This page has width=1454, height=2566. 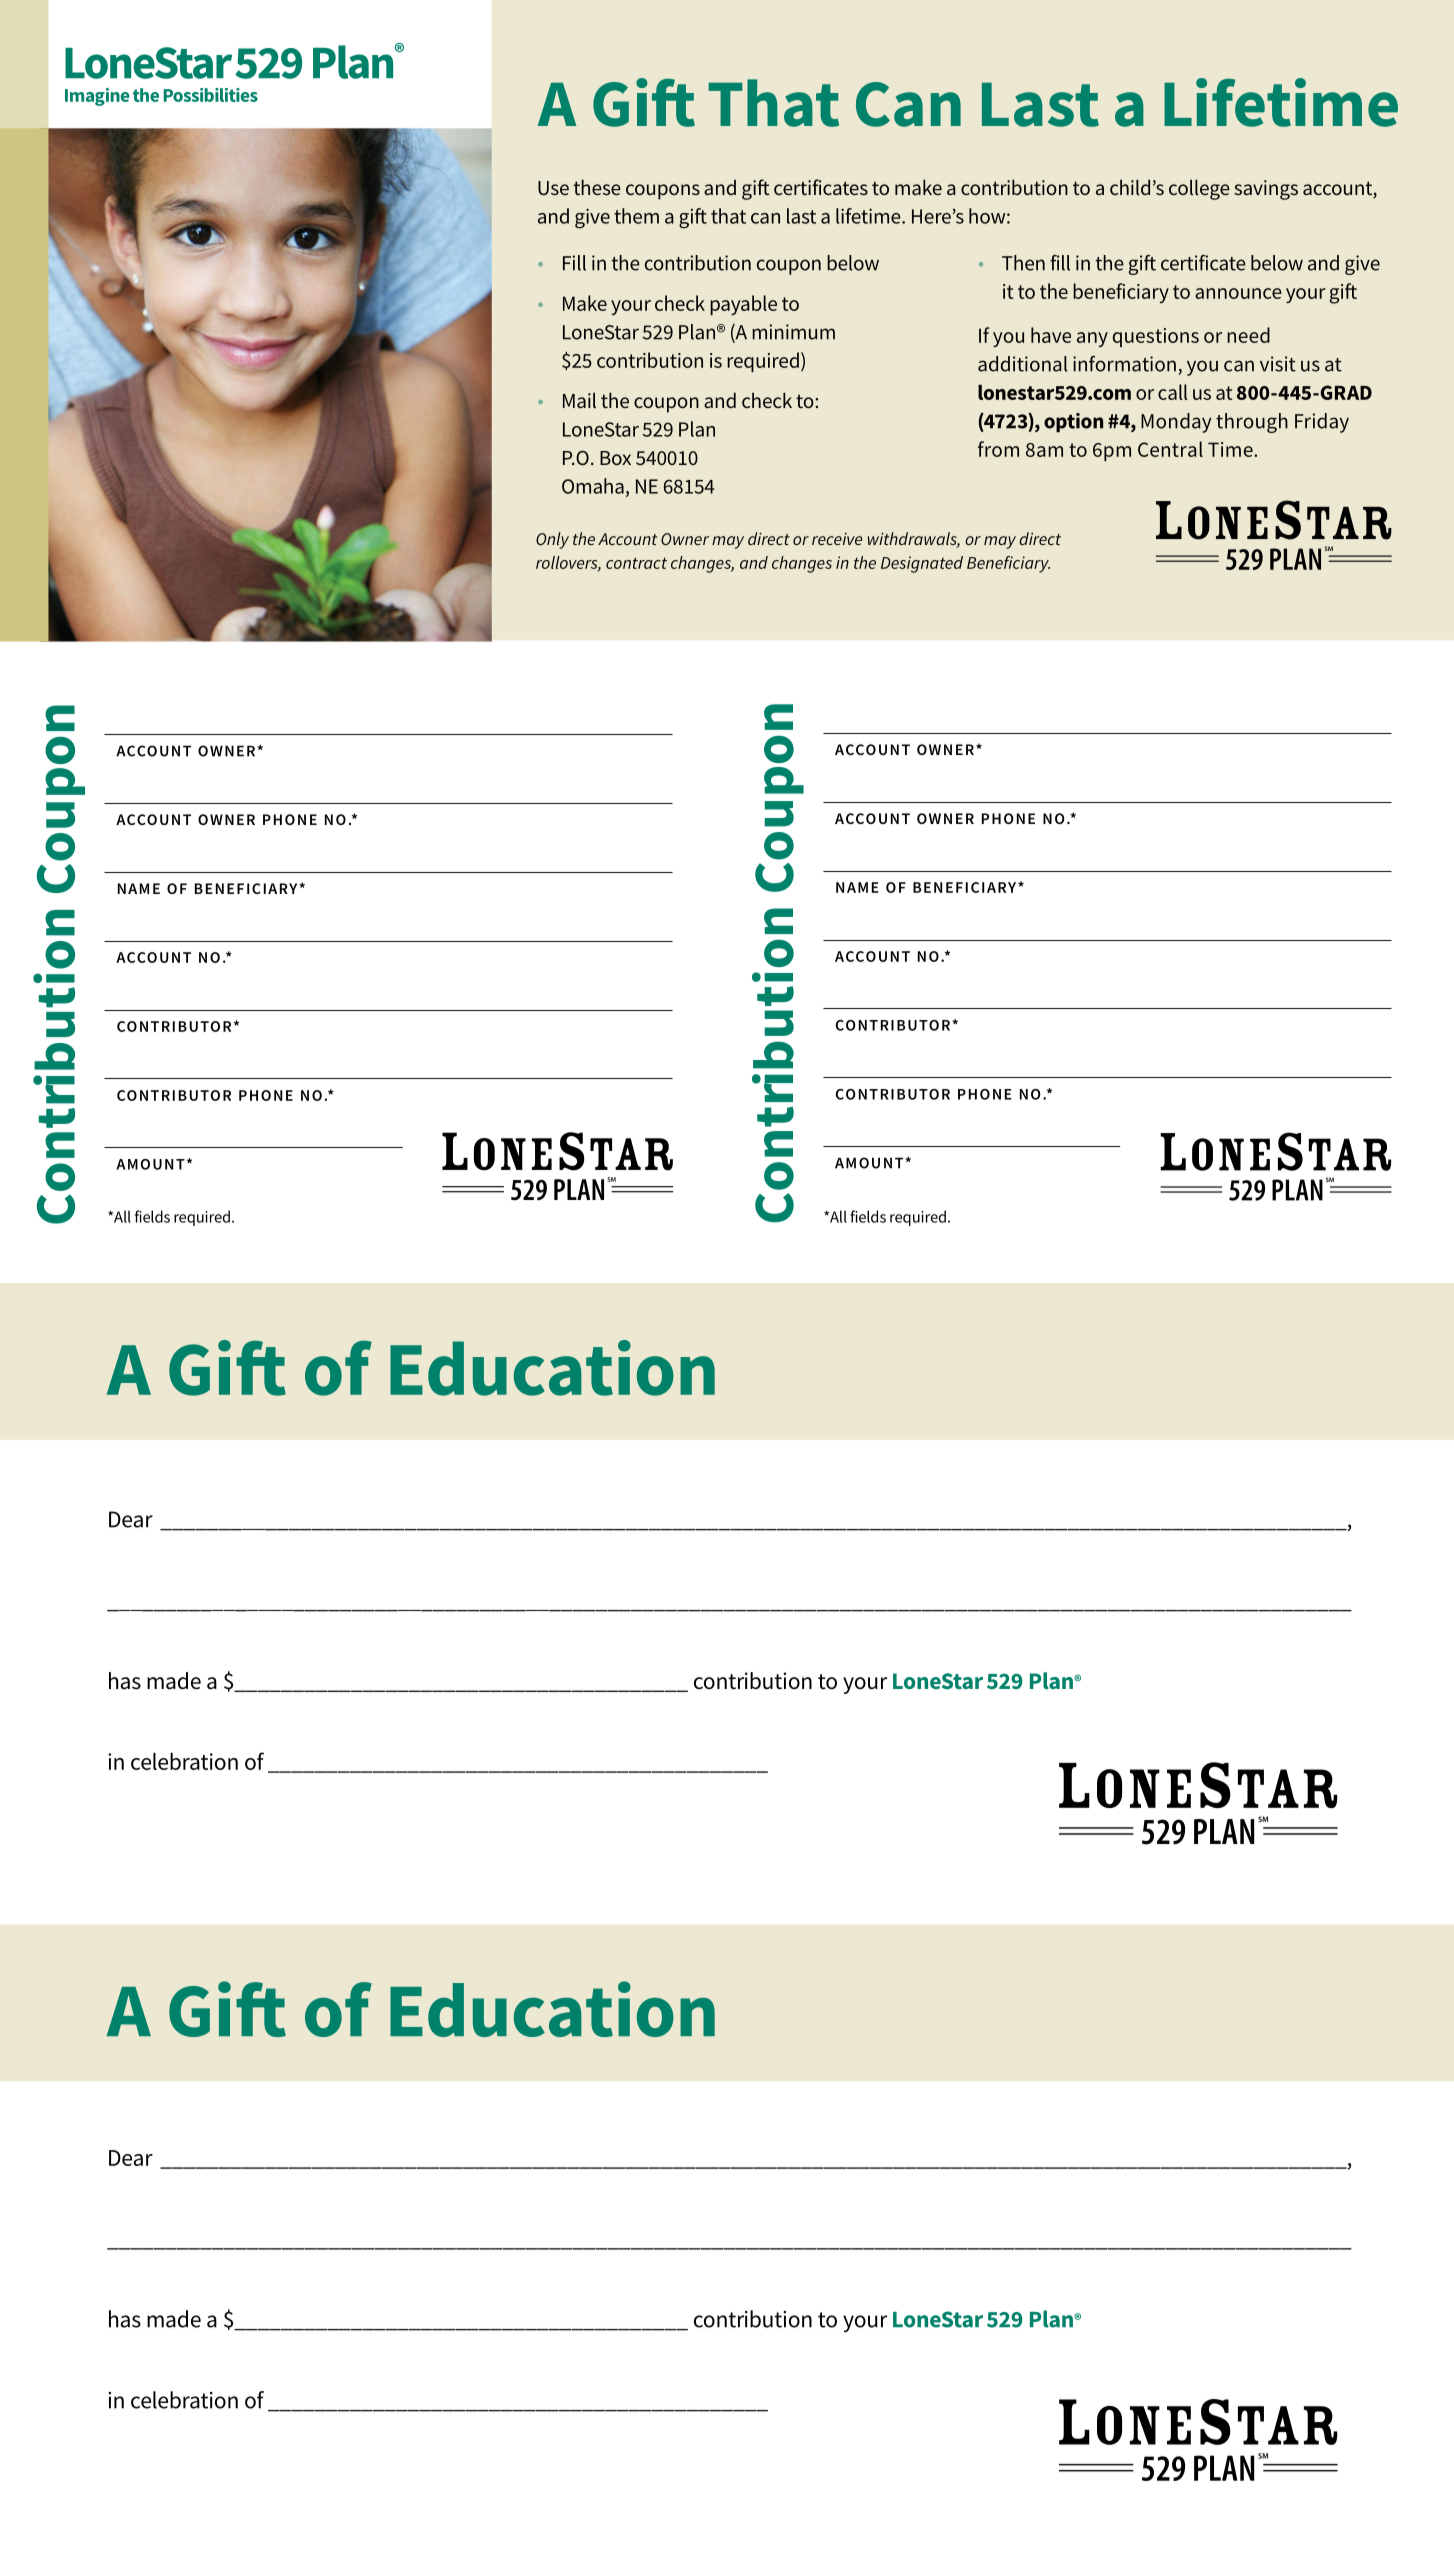 What do you see at coordinates (636, 563) in the page?
I see `contract` at bounding box center [636, 563].
